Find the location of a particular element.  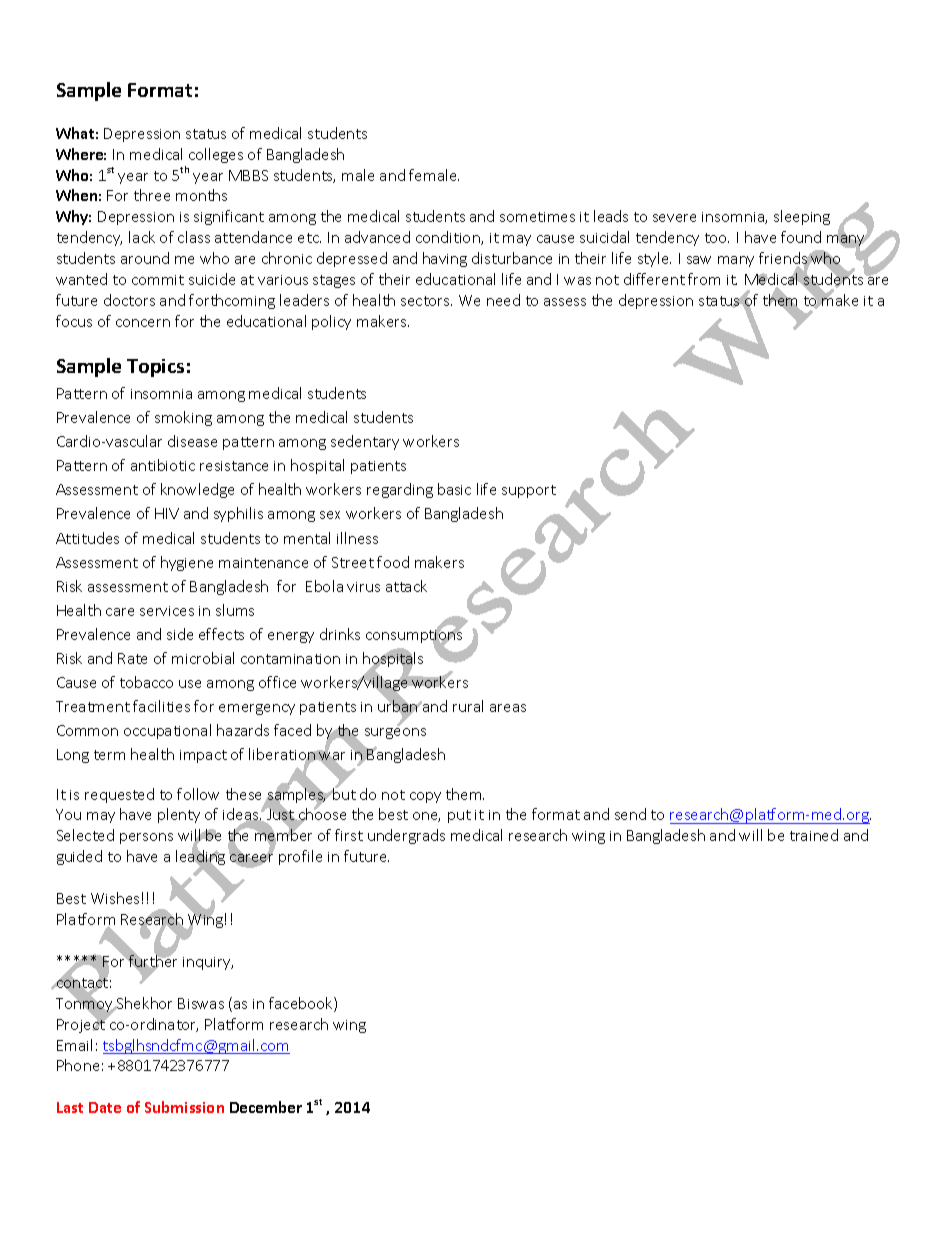

side is located at coordinates (180, 634).
